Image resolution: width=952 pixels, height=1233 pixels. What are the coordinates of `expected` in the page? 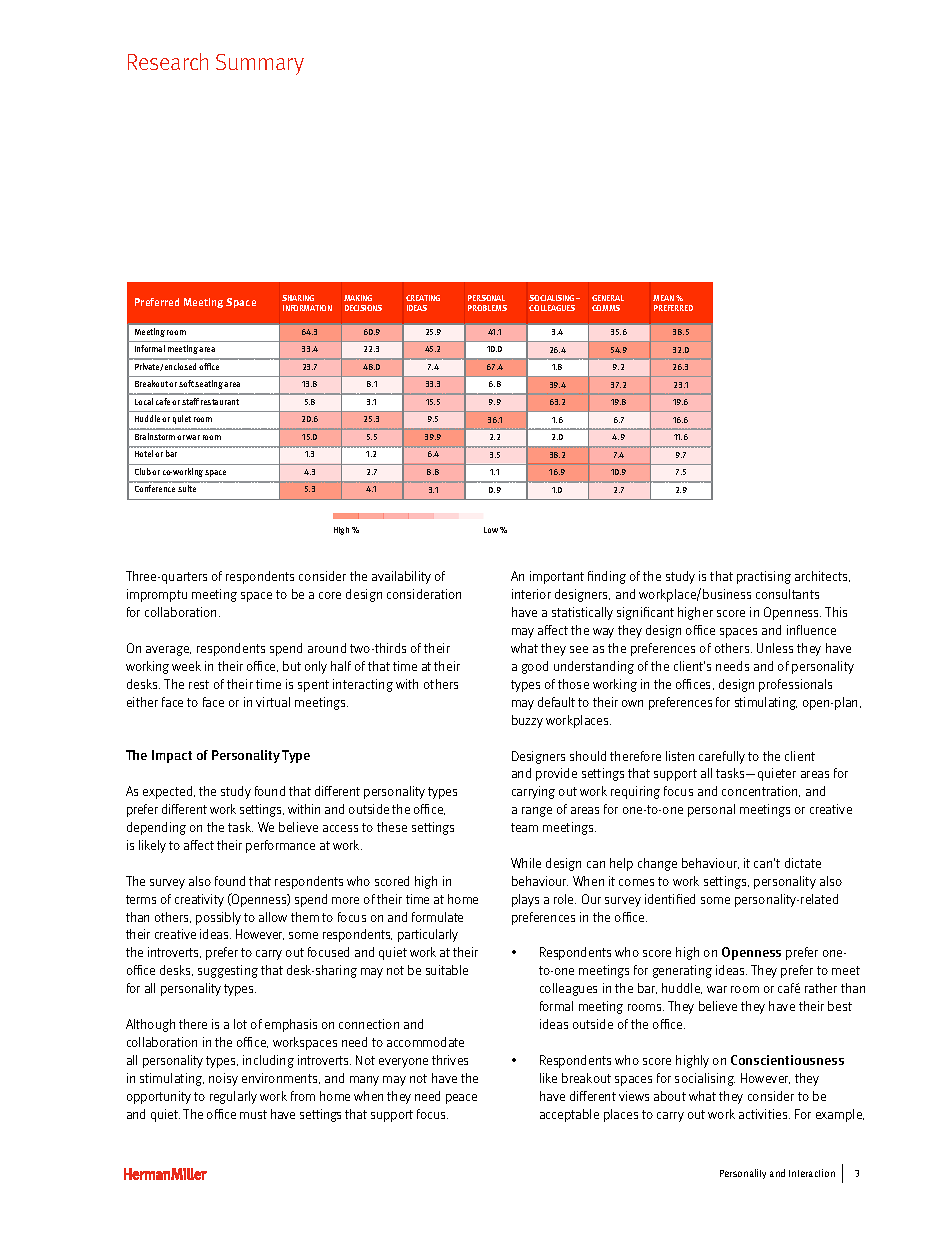 It's located at (169, 792).
